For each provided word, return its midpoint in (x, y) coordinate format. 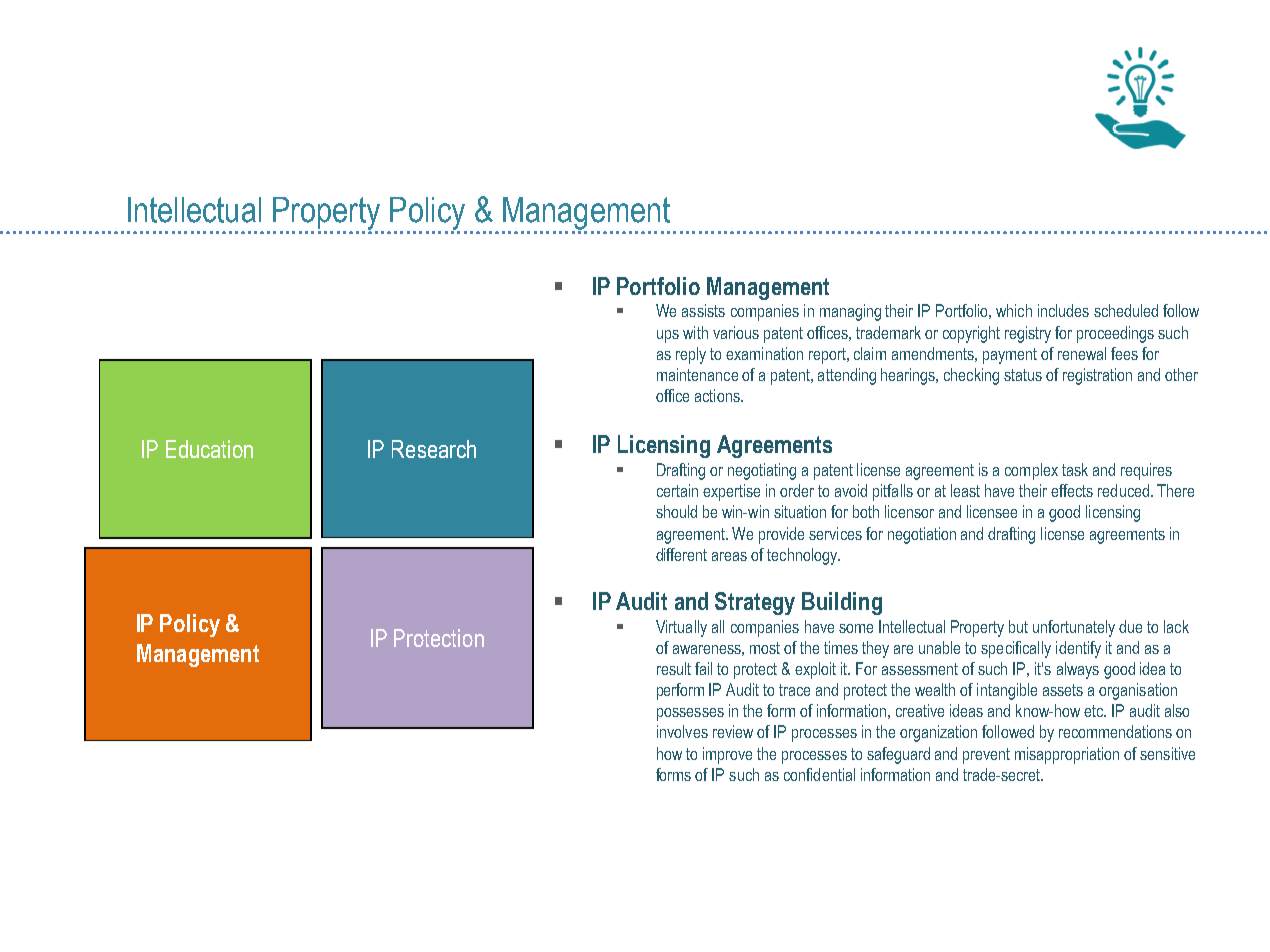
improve (727, 755)
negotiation (922, 535)
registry (1028, 334)
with (695, 332)
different (681, 554)
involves (682, 731)
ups (668, 336)
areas (729, 556)
